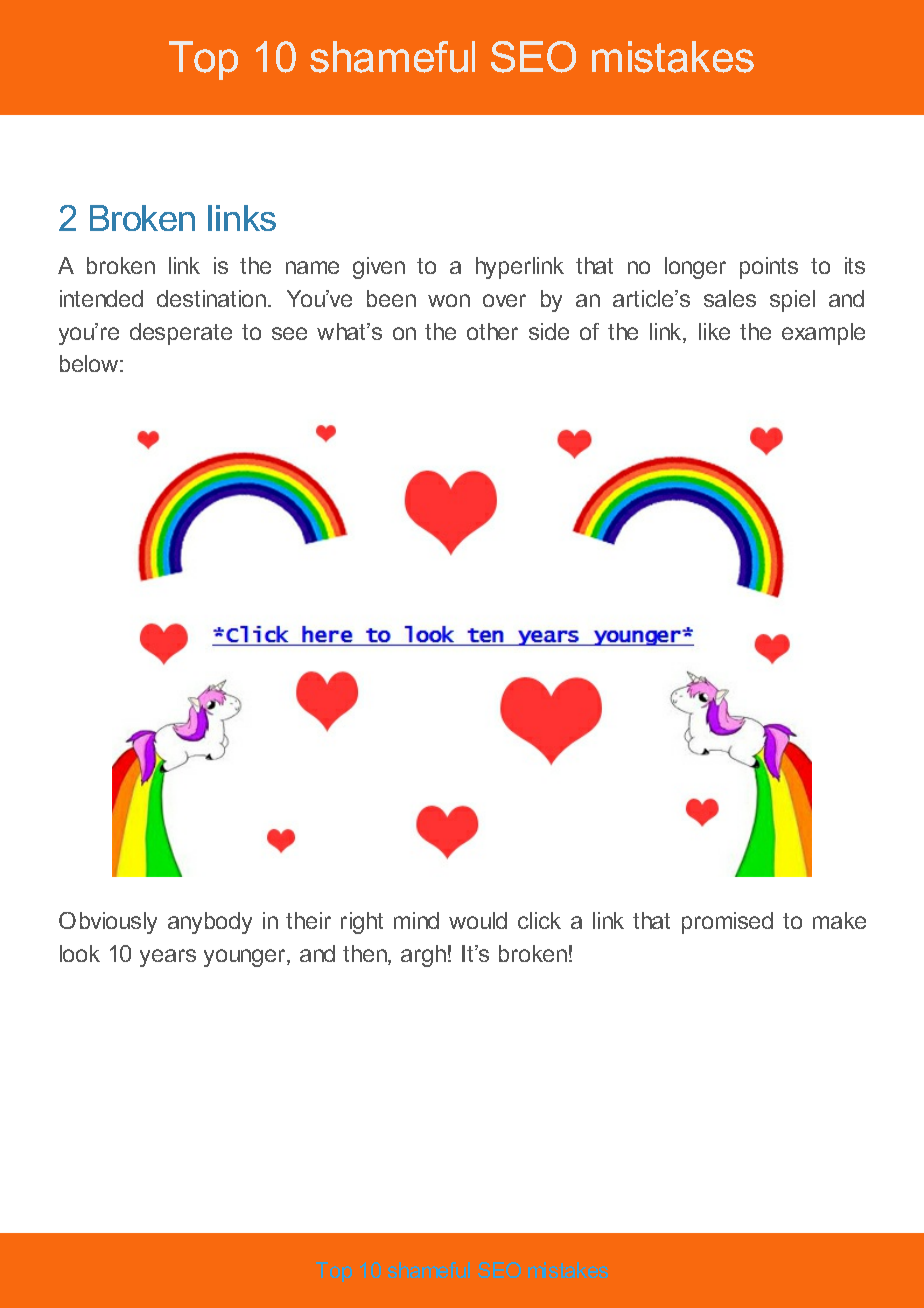 The image size is (924, 1308). Describe the element at coordinates (823, 334) in the screenshot. I see `example` at that location.
